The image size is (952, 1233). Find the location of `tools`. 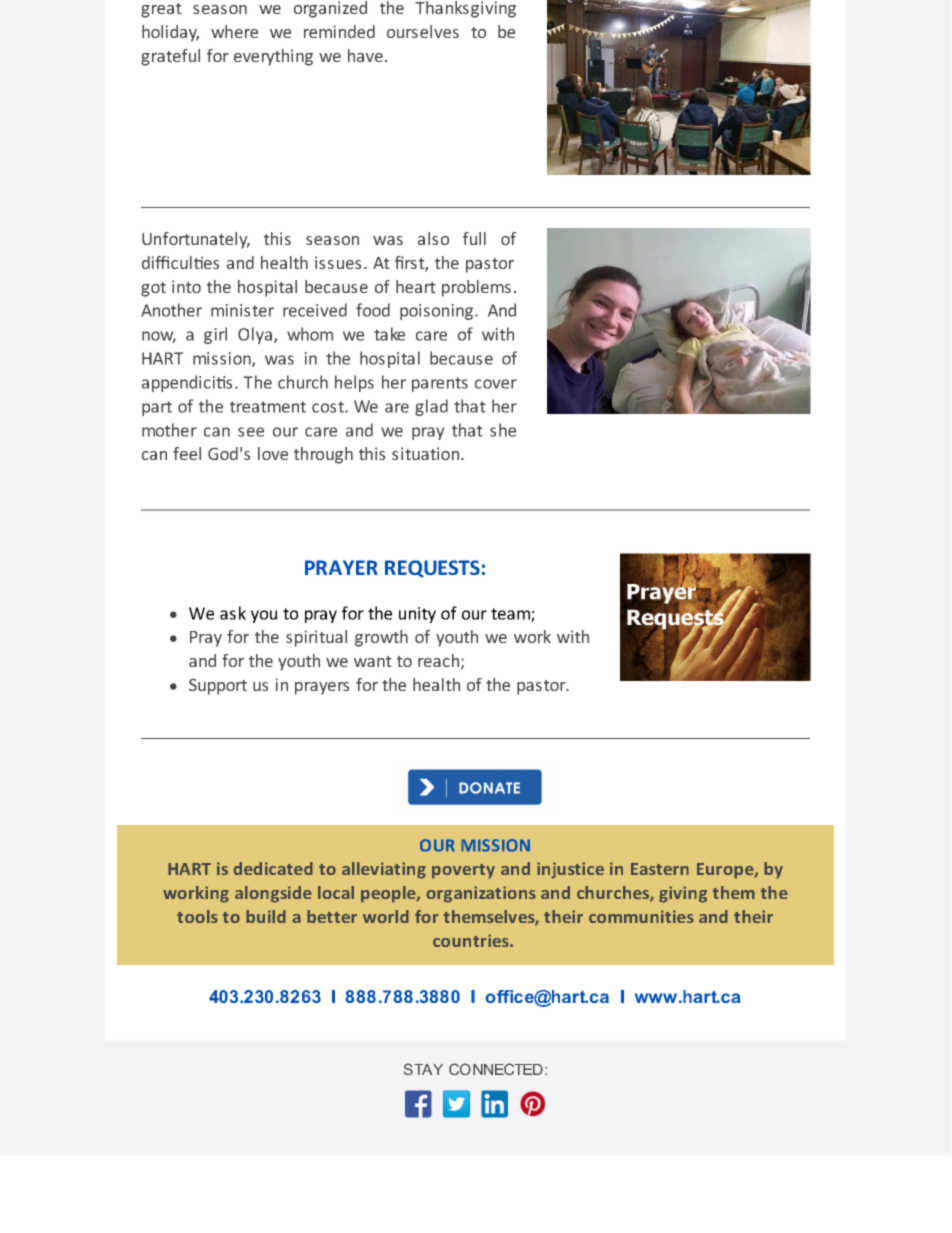

tools is located at coordinates (197, 916).
